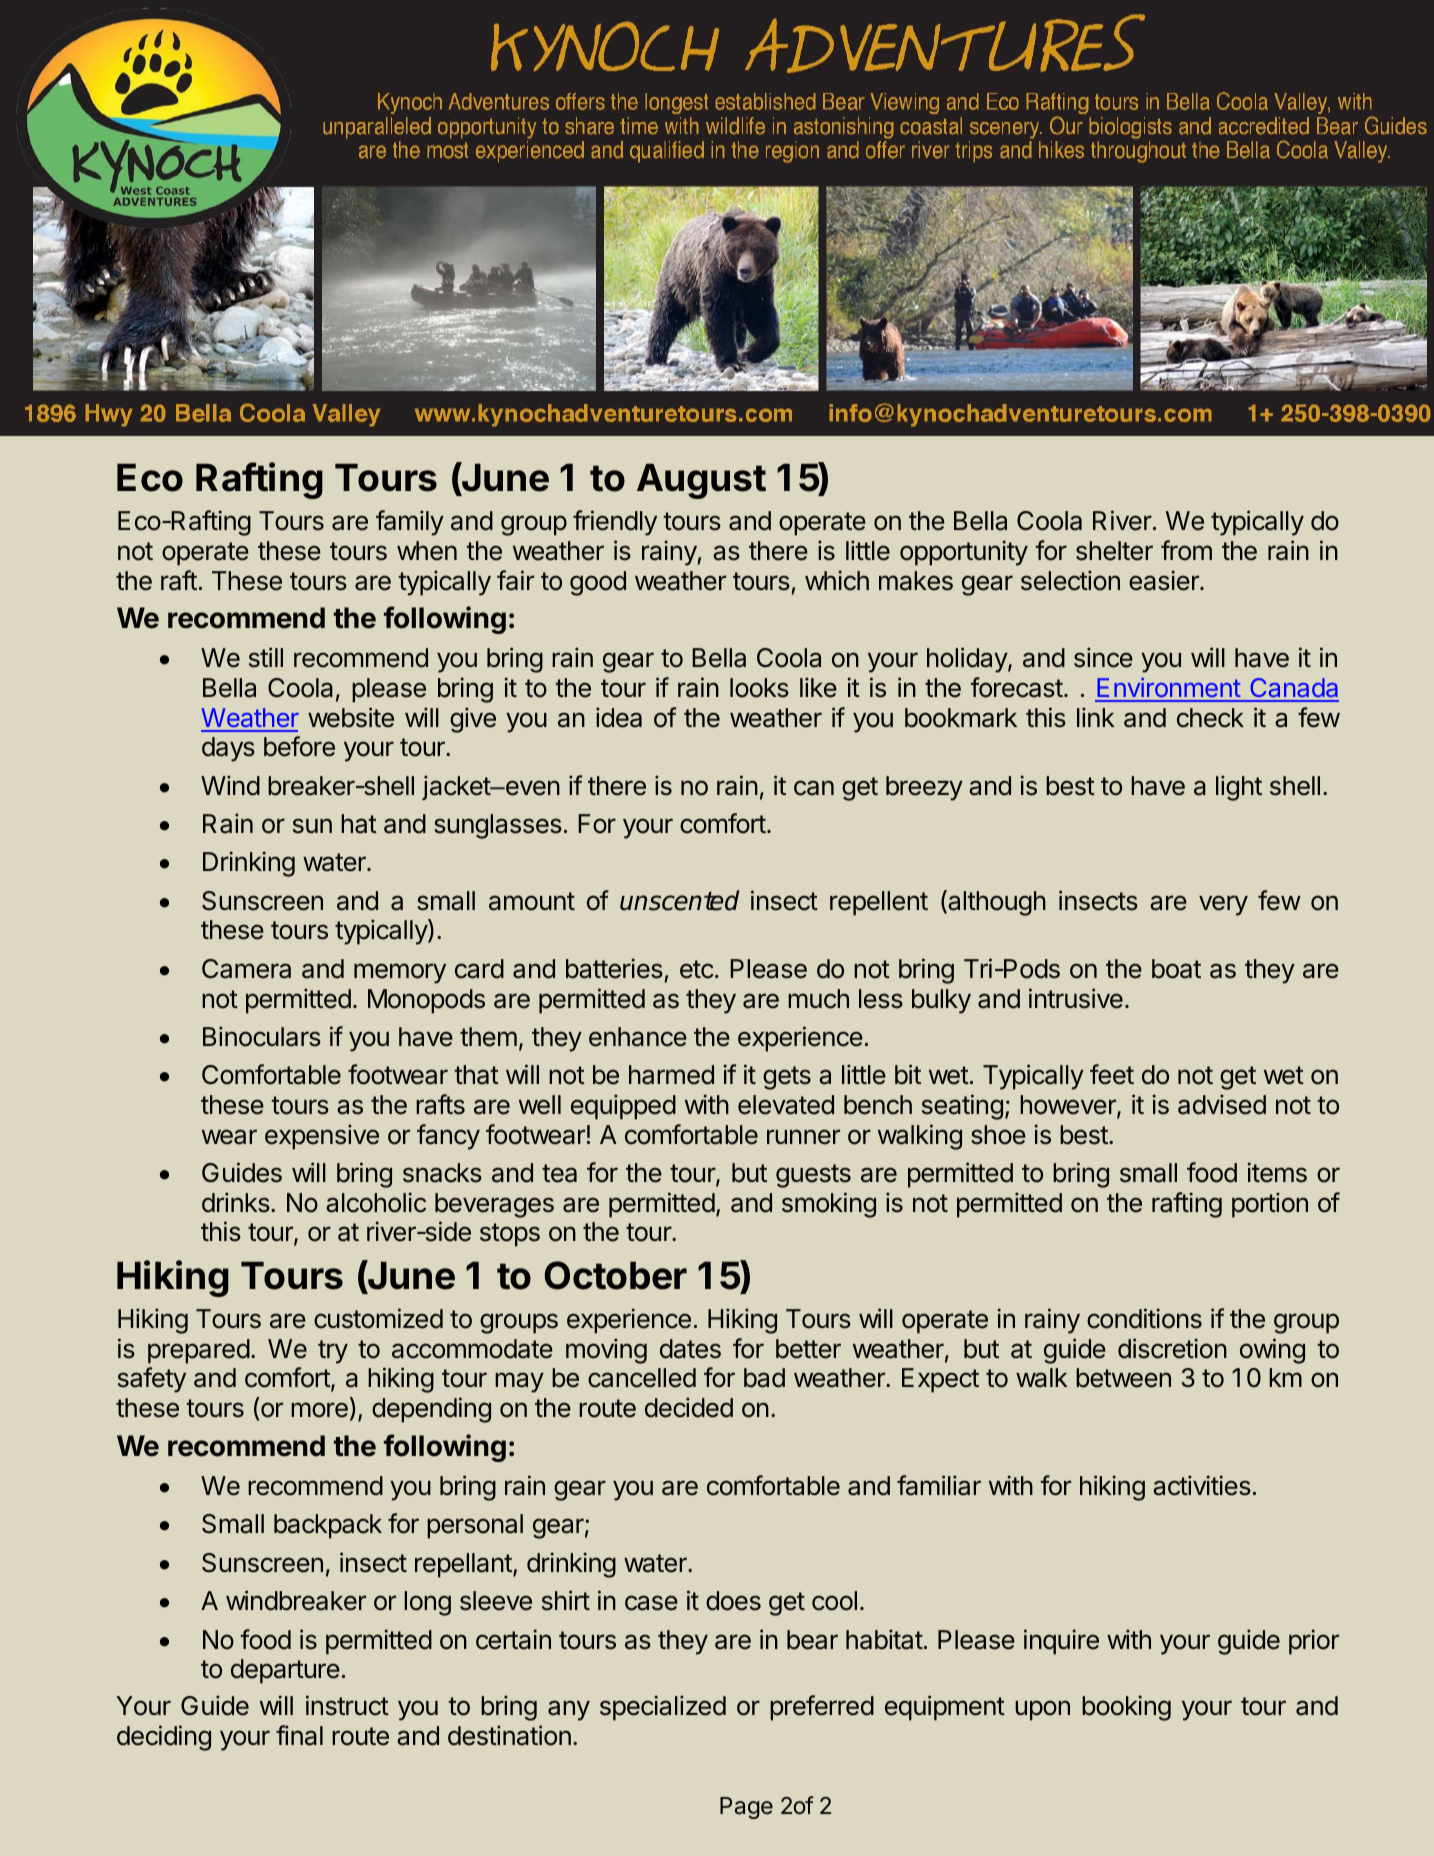 This document has width=1434, height=1856. I want to click on Camera, so click(246, 969).
